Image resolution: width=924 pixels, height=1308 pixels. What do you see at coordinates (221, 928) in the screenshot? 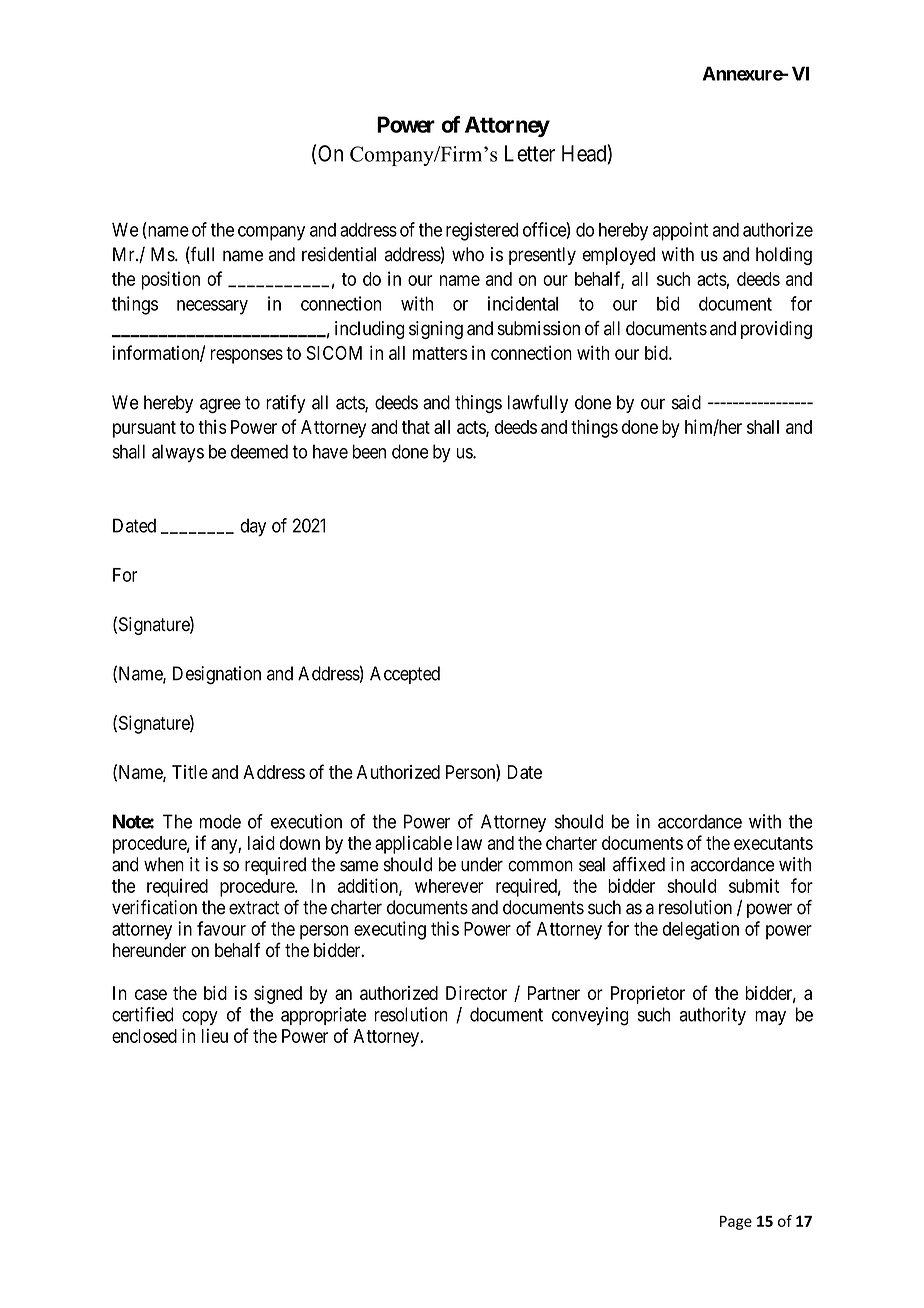
I see `favour` at bounding box center [221, 928].
